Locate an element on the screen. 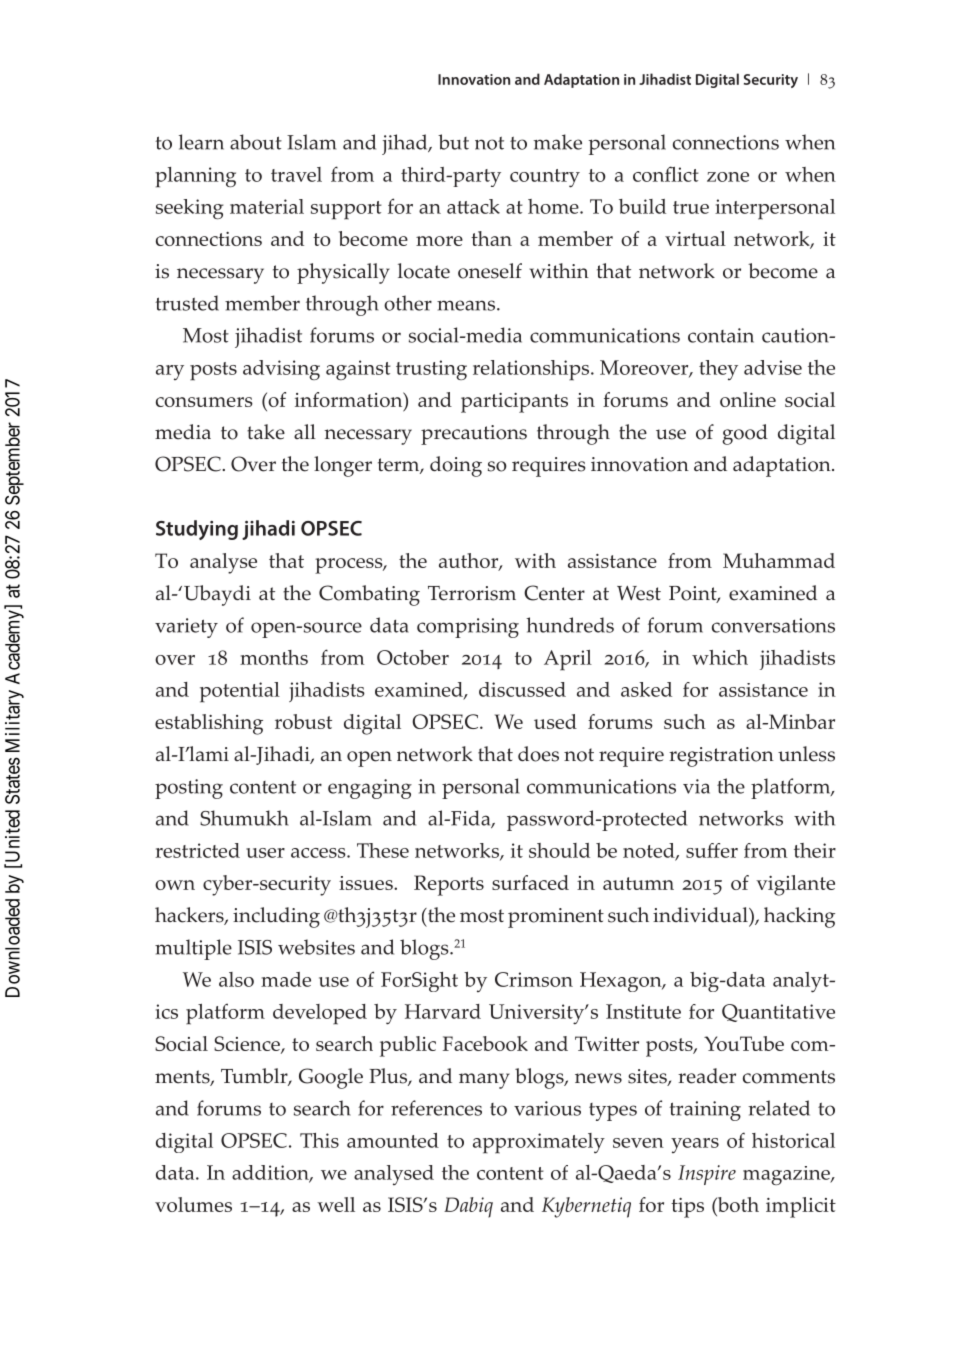 The width and height of the screenshot is (963, 1372). zone is located at coordinates (728, 177).
